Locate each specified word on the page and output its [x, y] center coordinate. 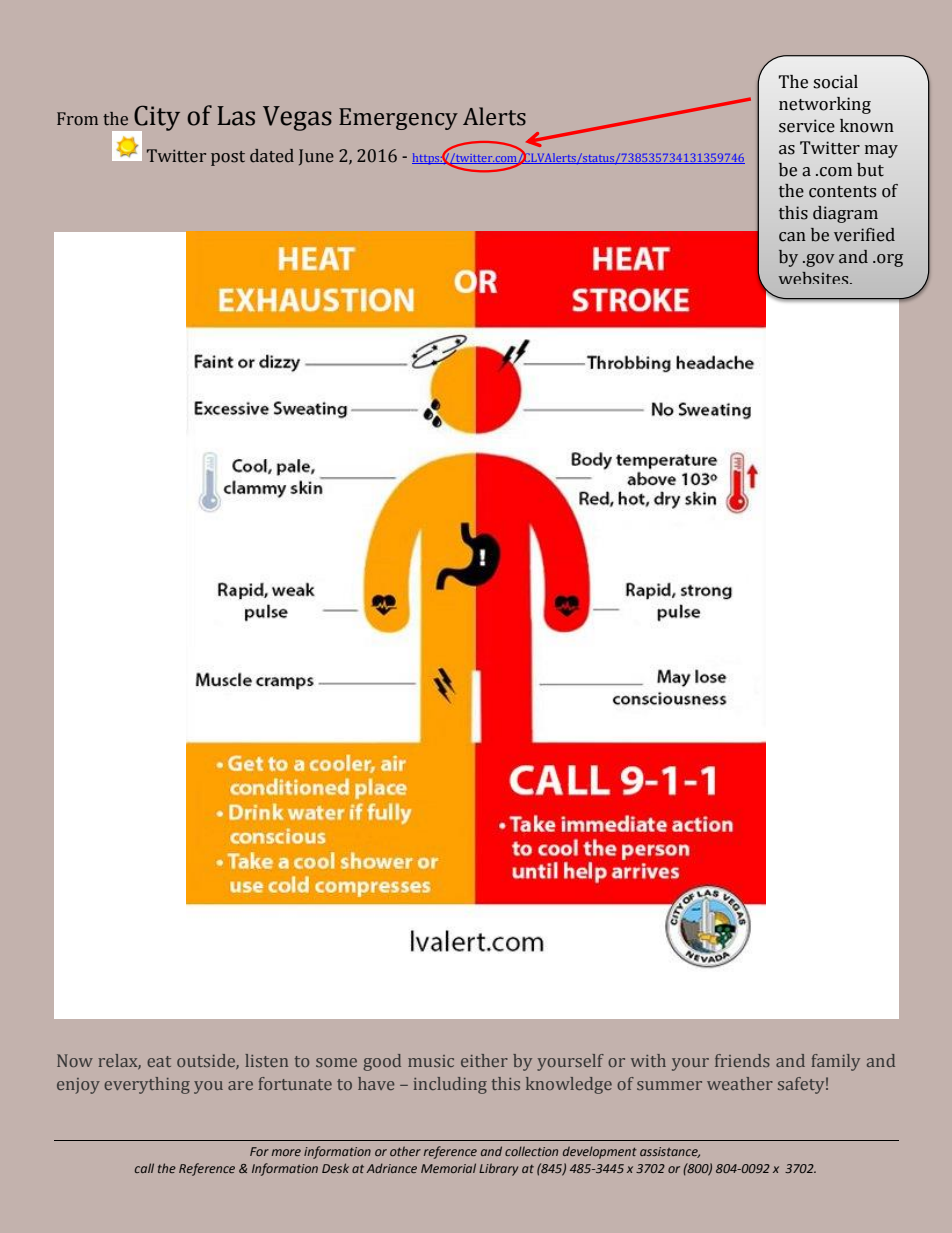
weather [740, 1083]
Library [498, 1169]
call [144, 1168]
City [156, 119]
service [807, 126]
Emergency [398, 119]
